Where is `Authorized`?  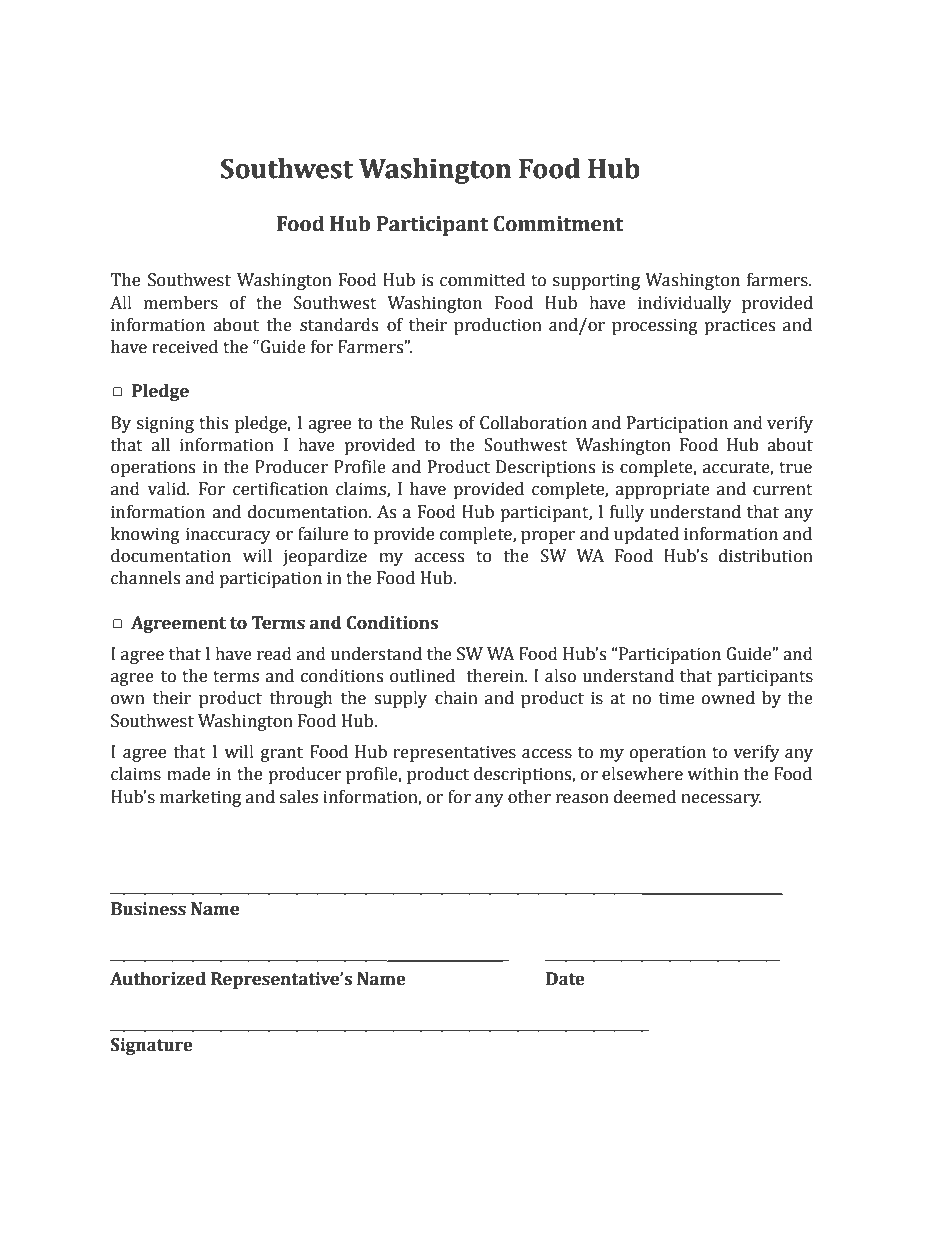 Authorized is located at coordinates (158, 979).
